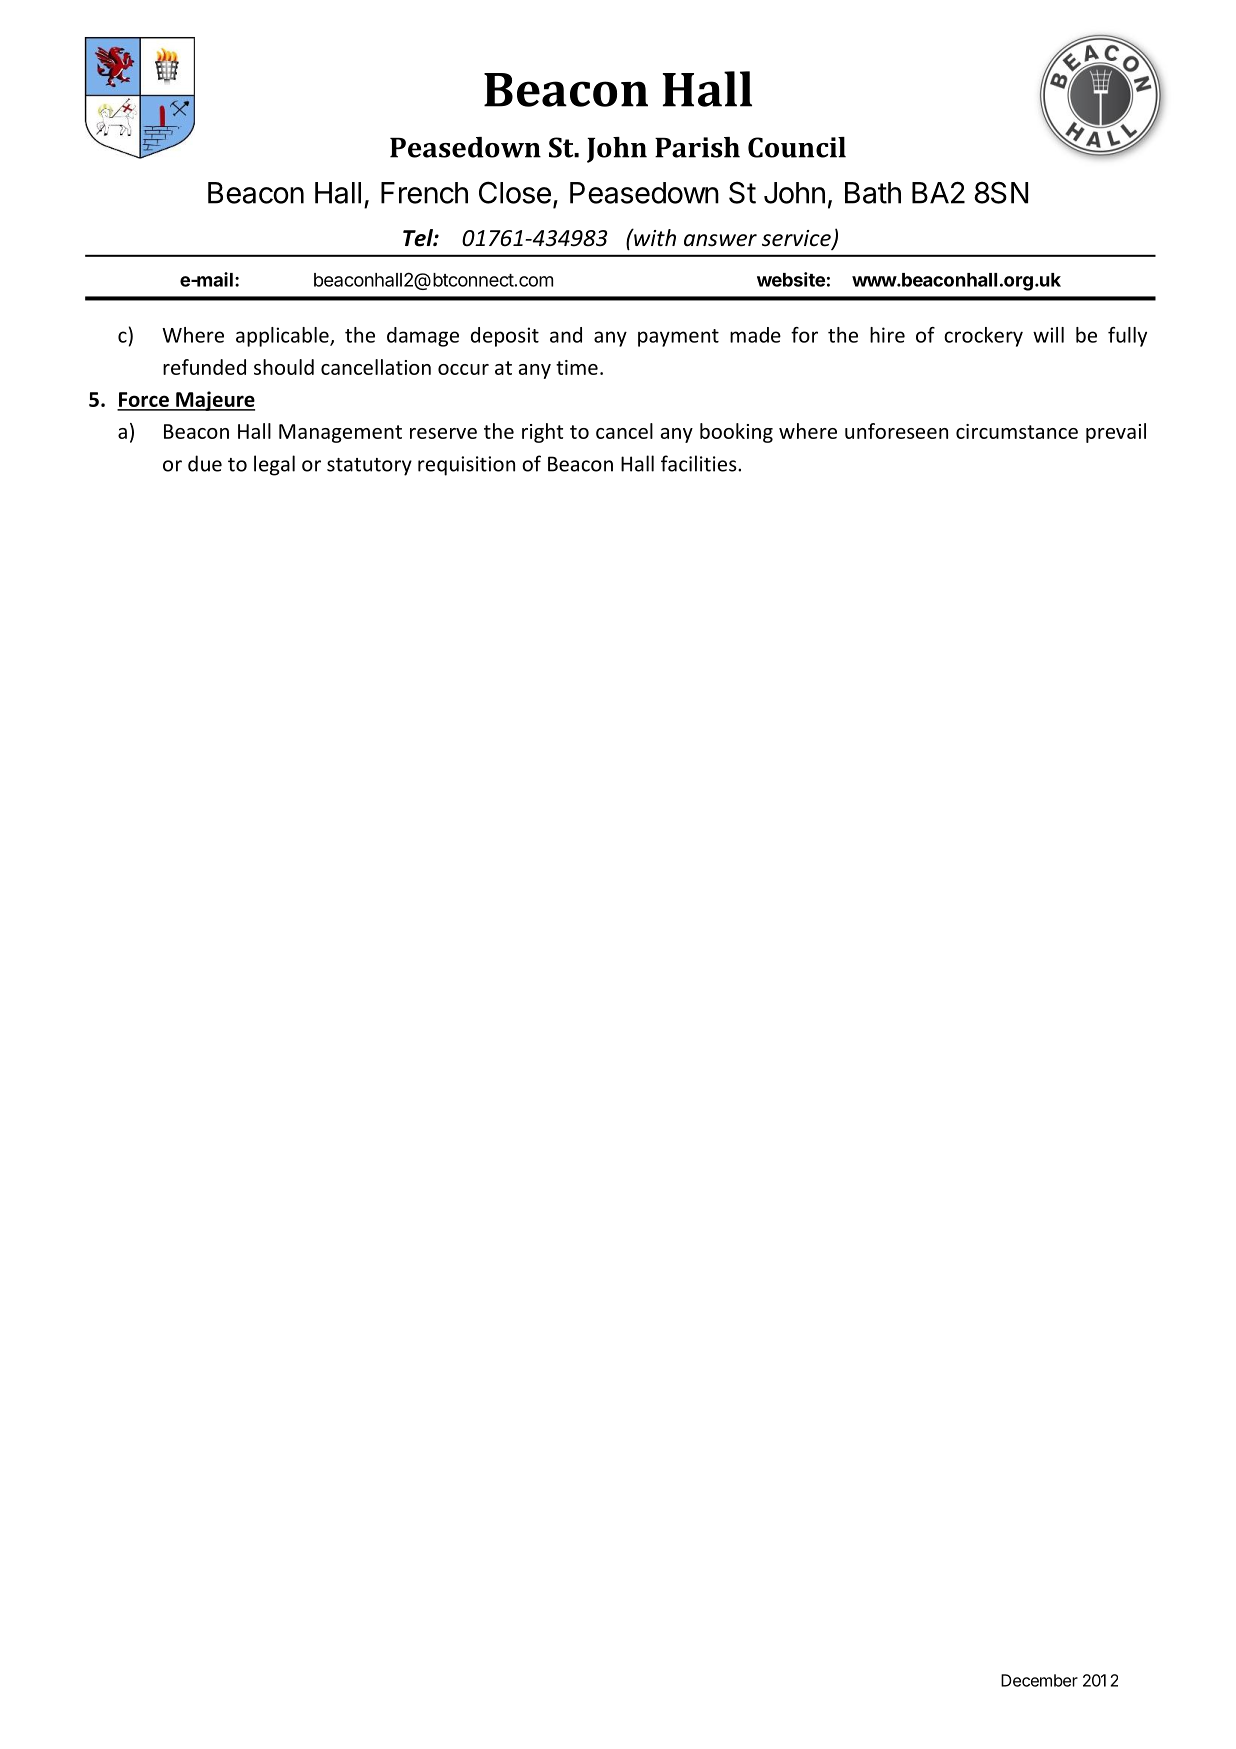 This page has width=1236, height=1749. I want to click on statutory, so click(369, 467).
